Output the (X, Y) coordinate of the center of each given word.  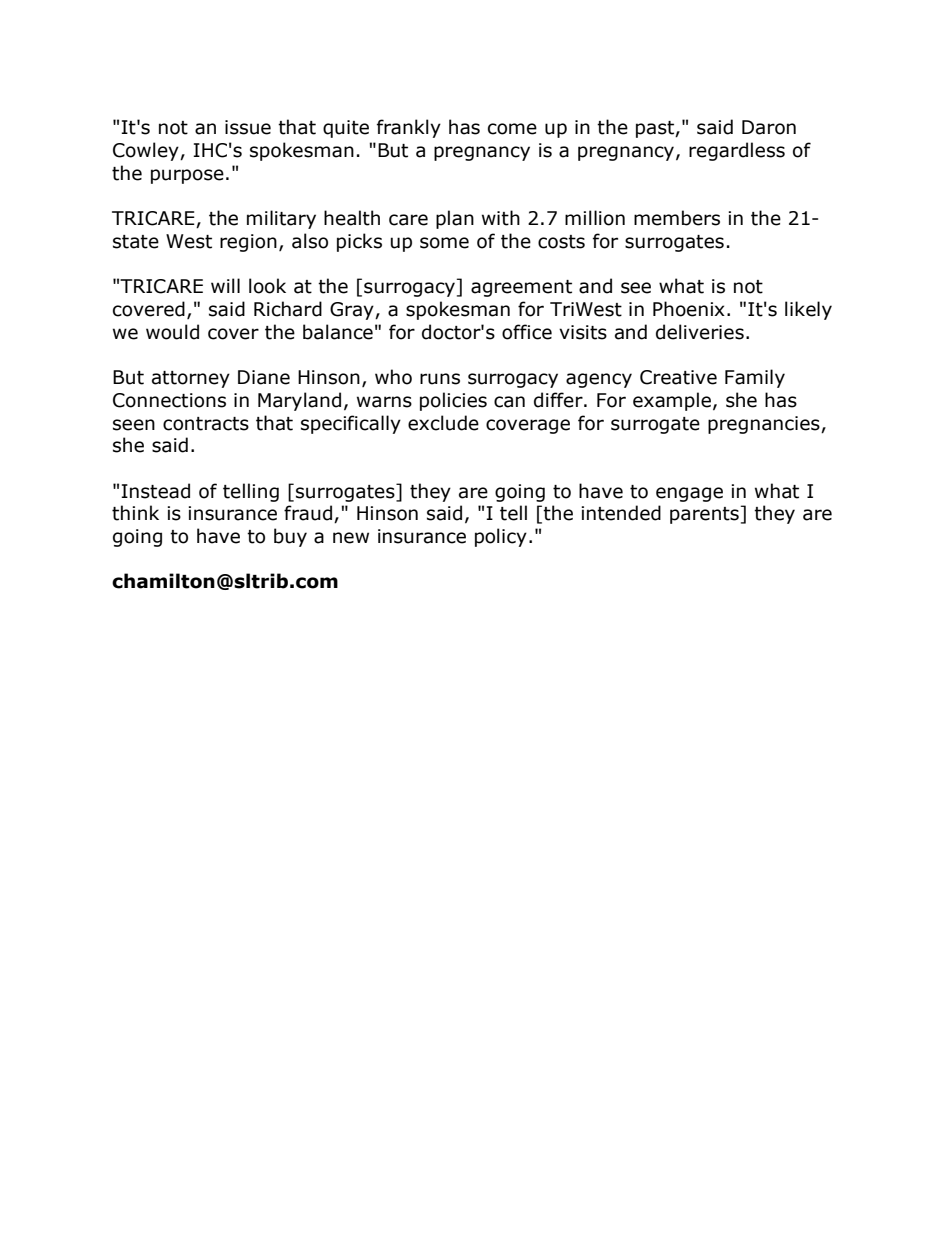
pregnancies (765, 425)
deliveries (700, 332)
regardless (737, 151)
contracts (206, 424)
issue (248, 127)
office (527, 332)
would (172, 332)
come (512, 129)
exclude (443, 423)
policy (501, 537)
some (444, 243)
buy (290, 537)
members (677, 218)
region (248, 243)
